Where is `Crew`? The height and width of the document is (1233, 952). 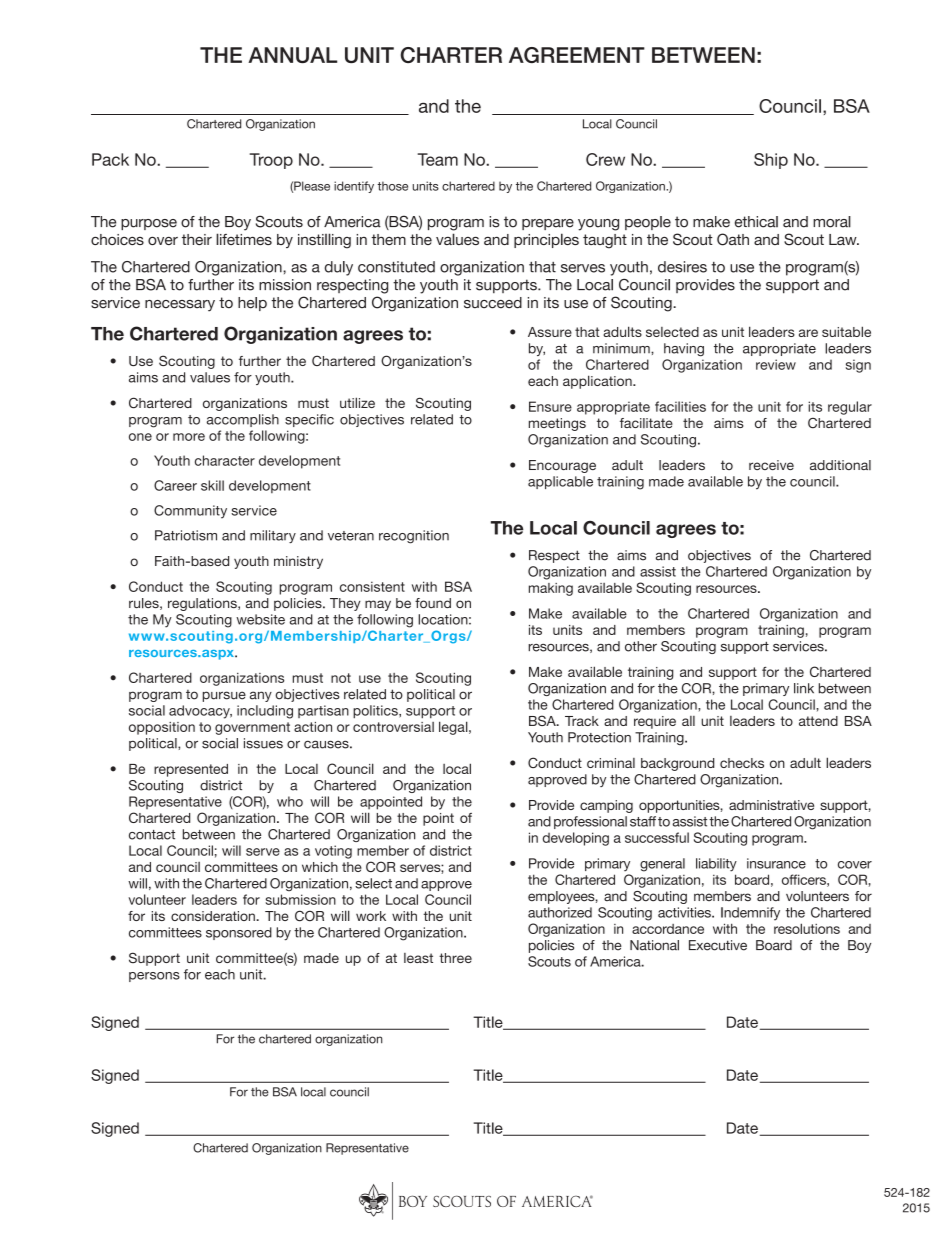 Crew is located at coordinates (605, 159).
